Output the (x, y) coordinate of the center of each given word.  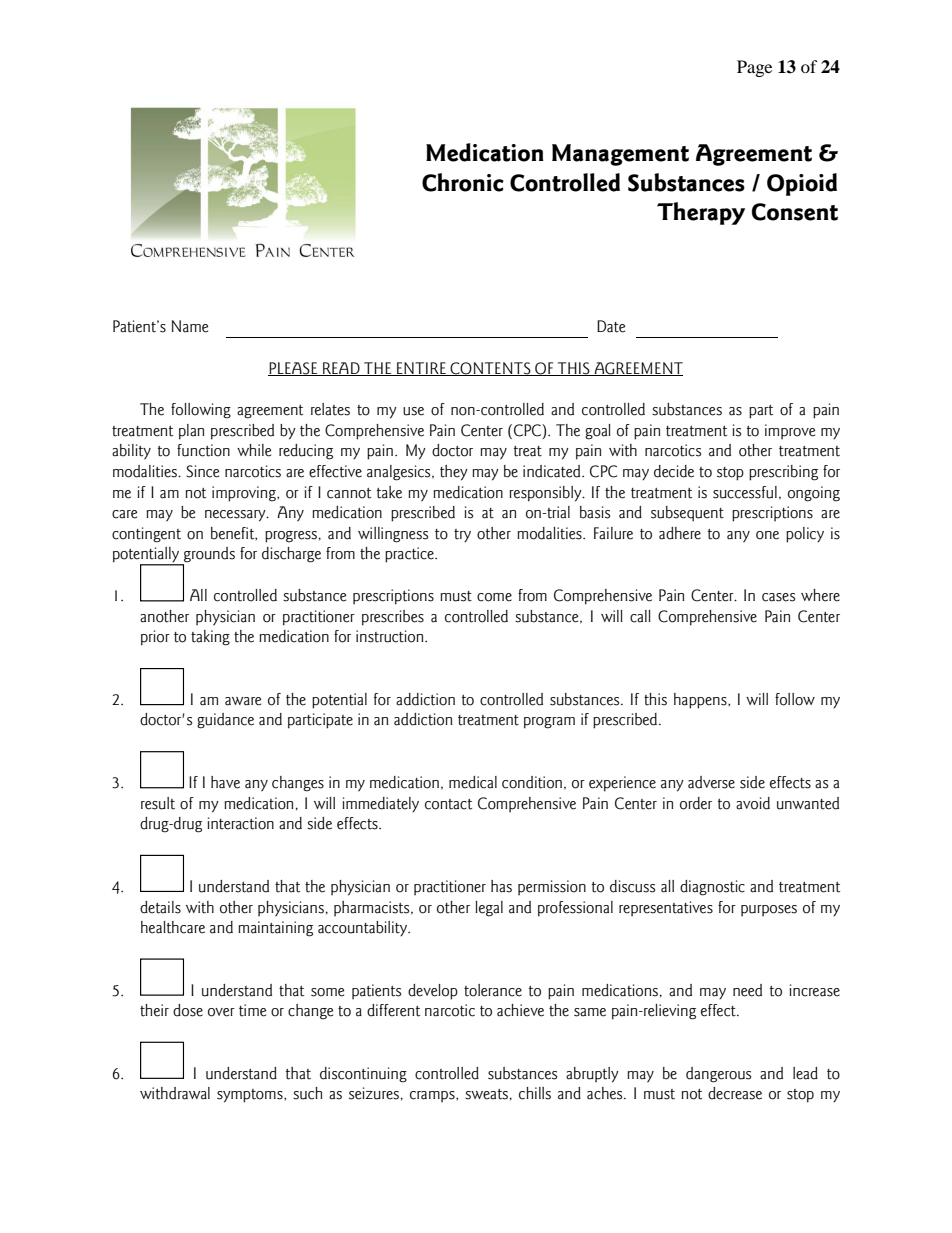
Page (754, 68)
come (494, 597)
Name (190, 326)
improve (790, 431)
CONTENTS (490, 369)
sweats (486, 1094)
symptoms (251, 1096)
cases (778, 597)
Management (620, 155)
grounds (208, 556)
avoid (753, 803)
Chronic (463, 182)
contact (448, 804)
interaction (240, 823)
